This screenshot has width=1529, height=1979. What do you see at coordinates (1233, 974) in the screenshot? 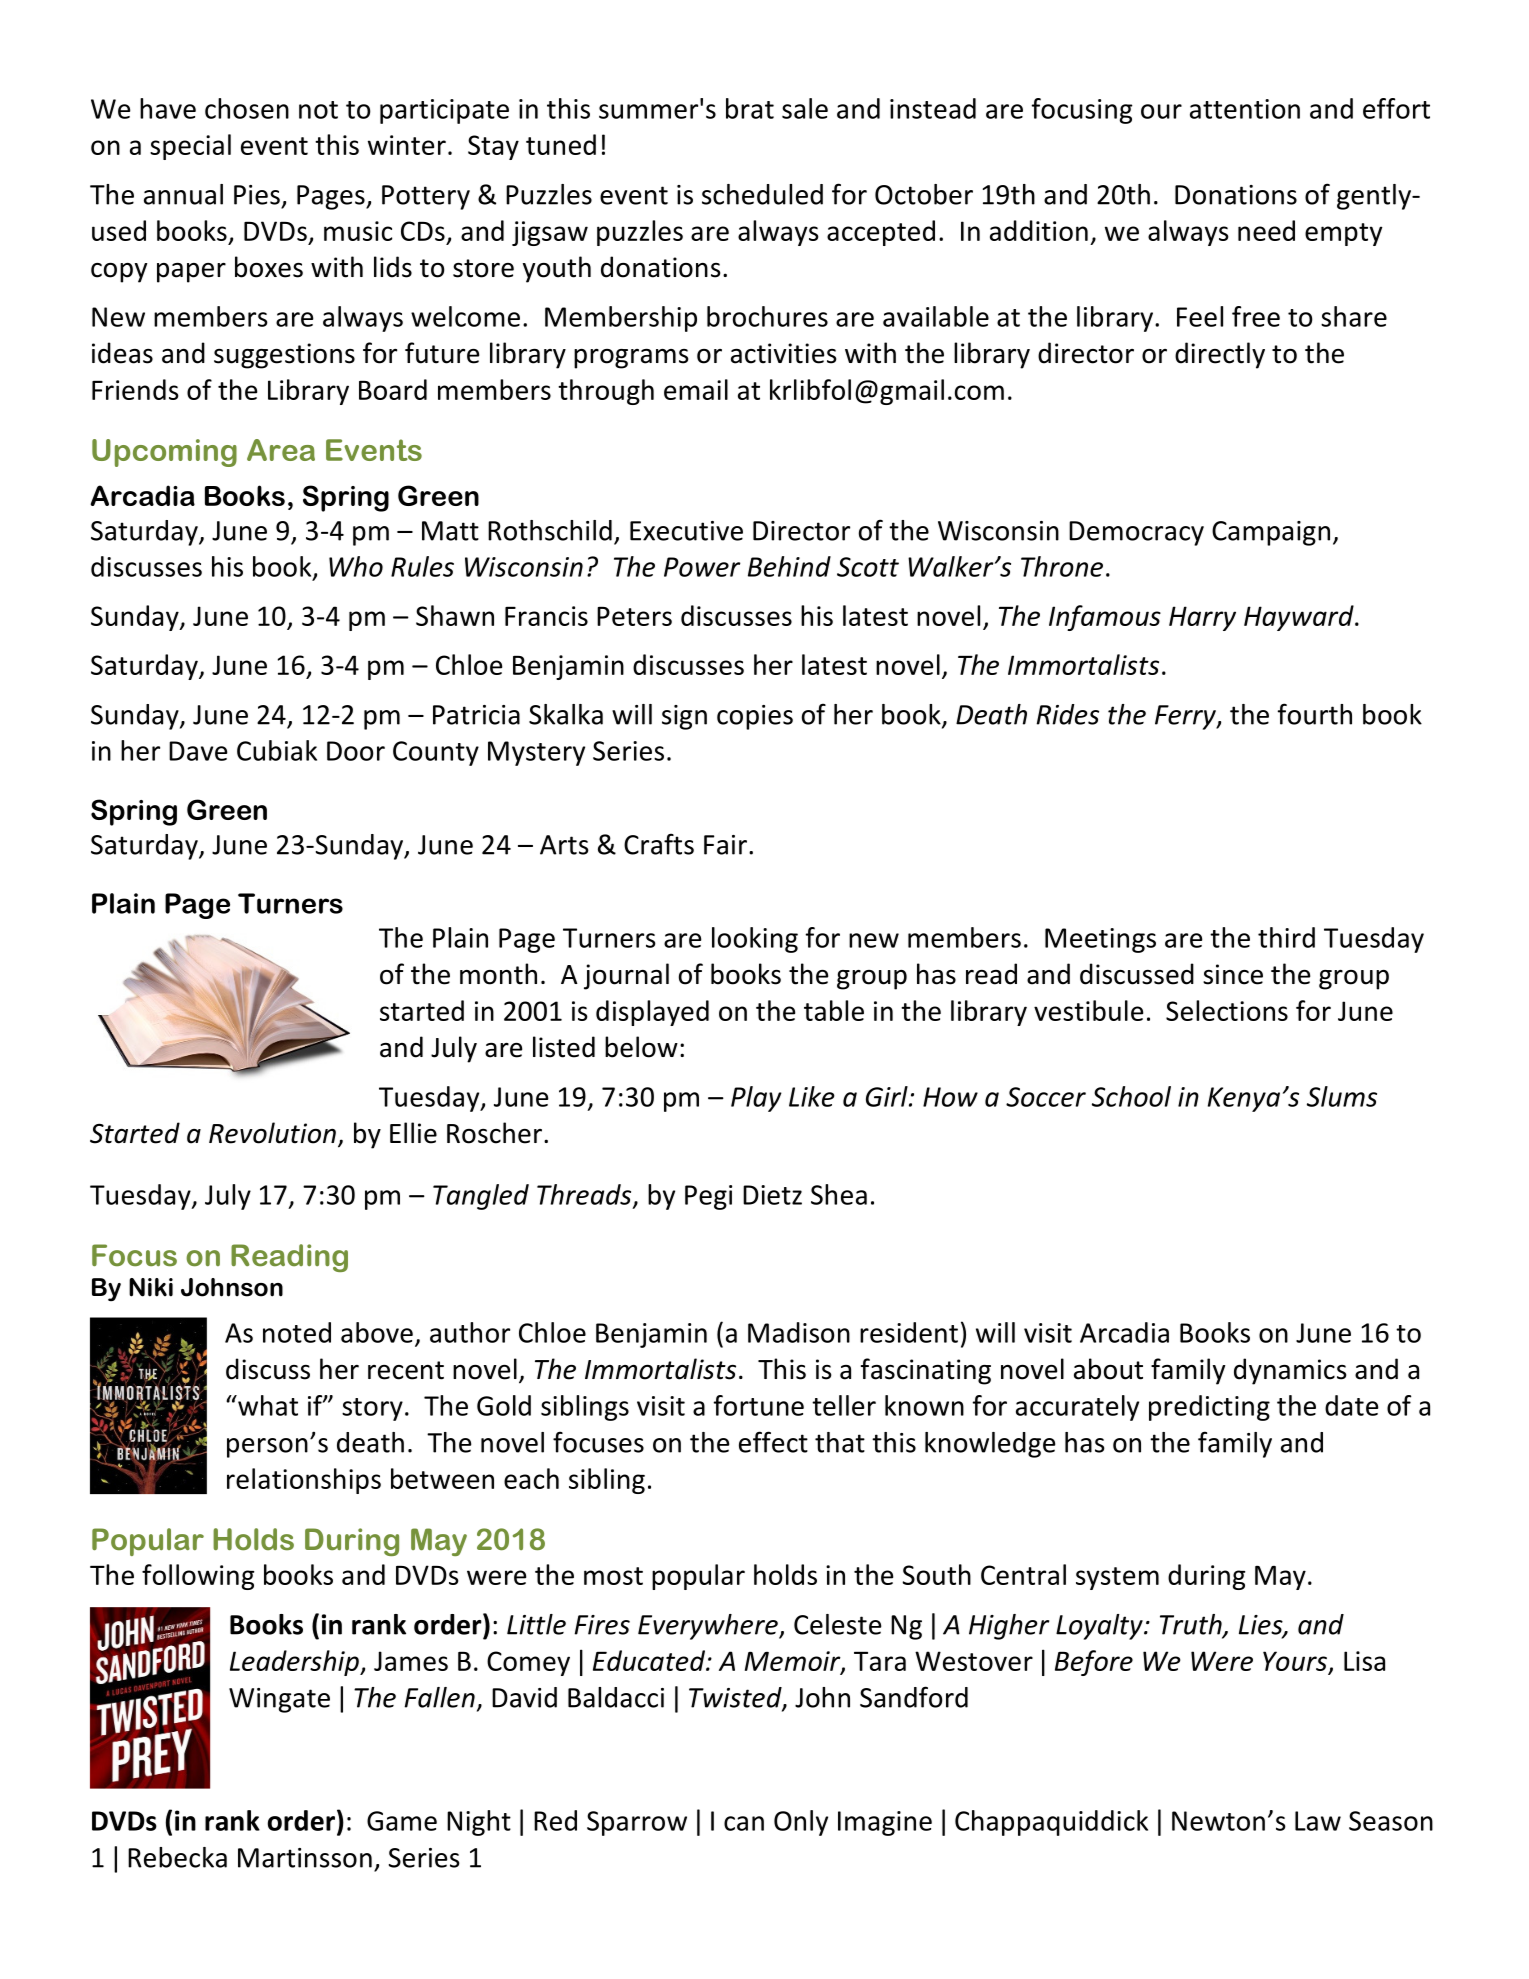
I see `since` at bounding box center [1233, 974].
